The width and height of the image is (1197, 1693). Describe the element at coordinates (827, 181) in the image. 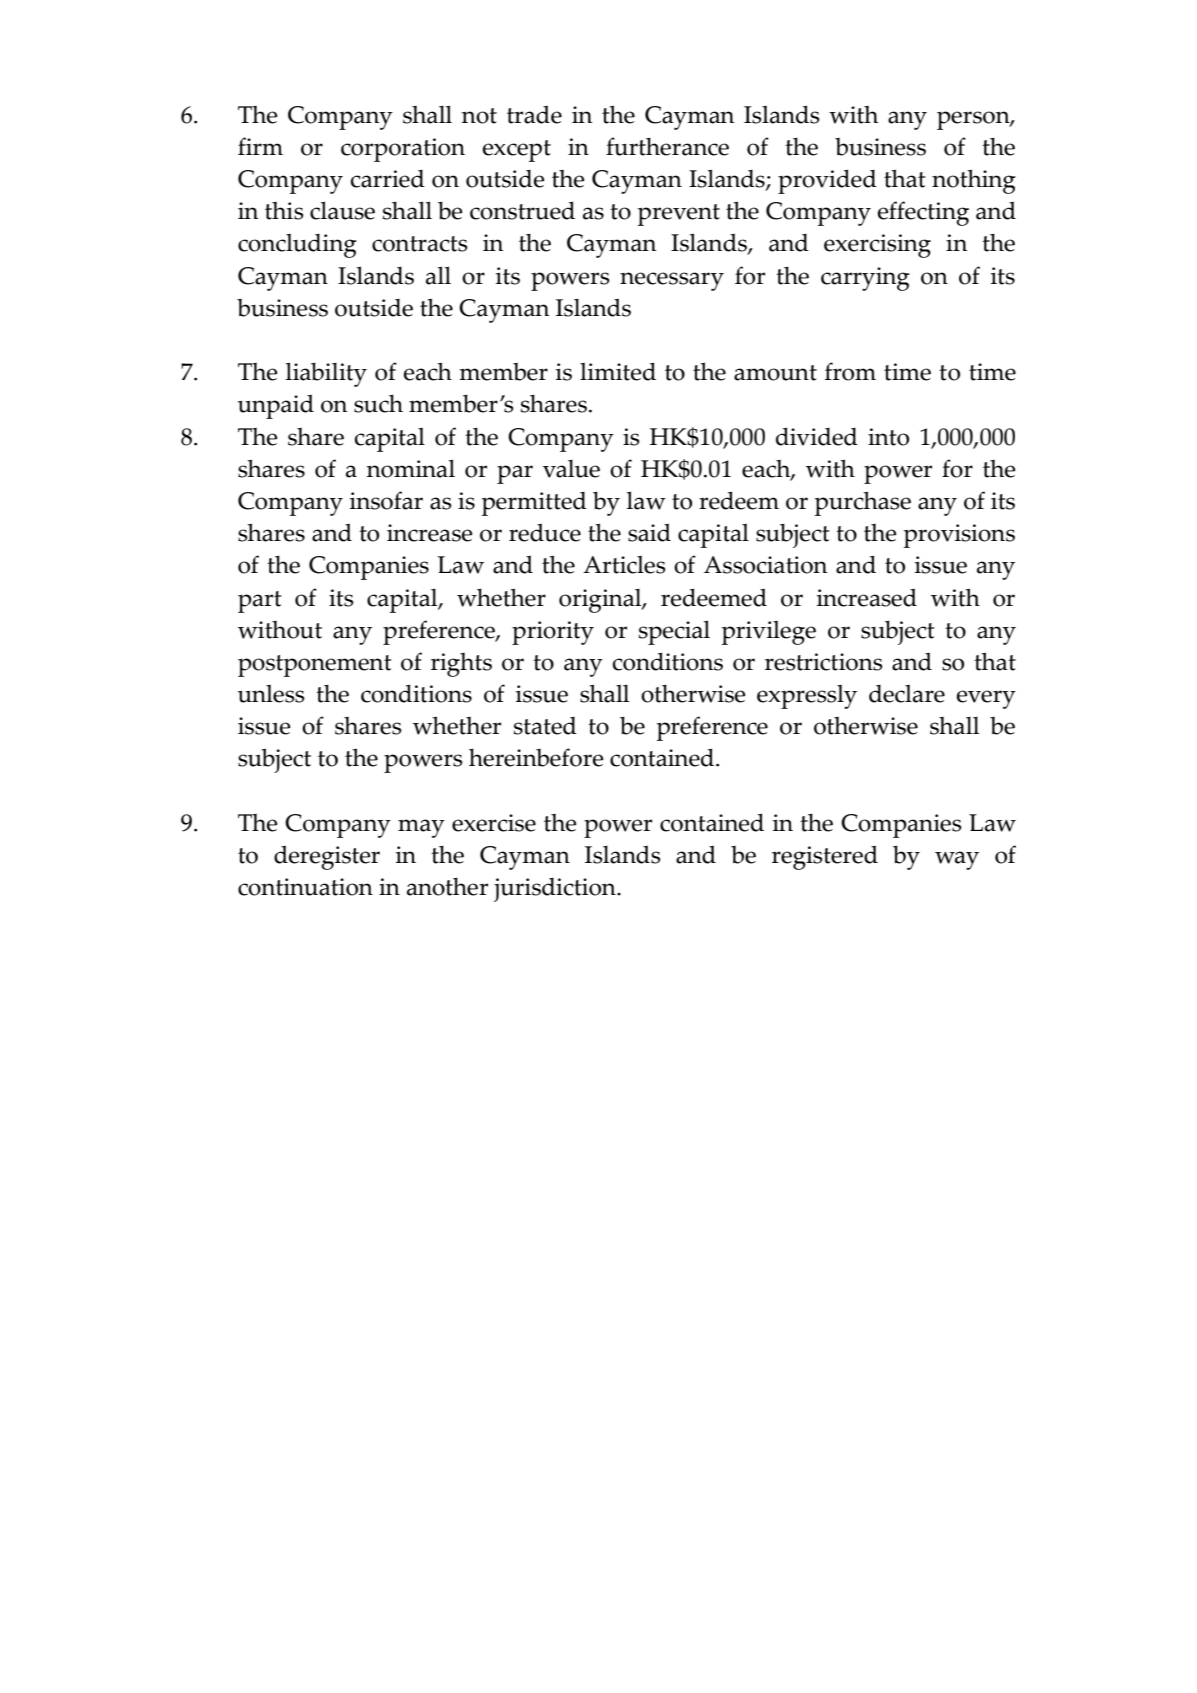

I see `provided` at that location.
